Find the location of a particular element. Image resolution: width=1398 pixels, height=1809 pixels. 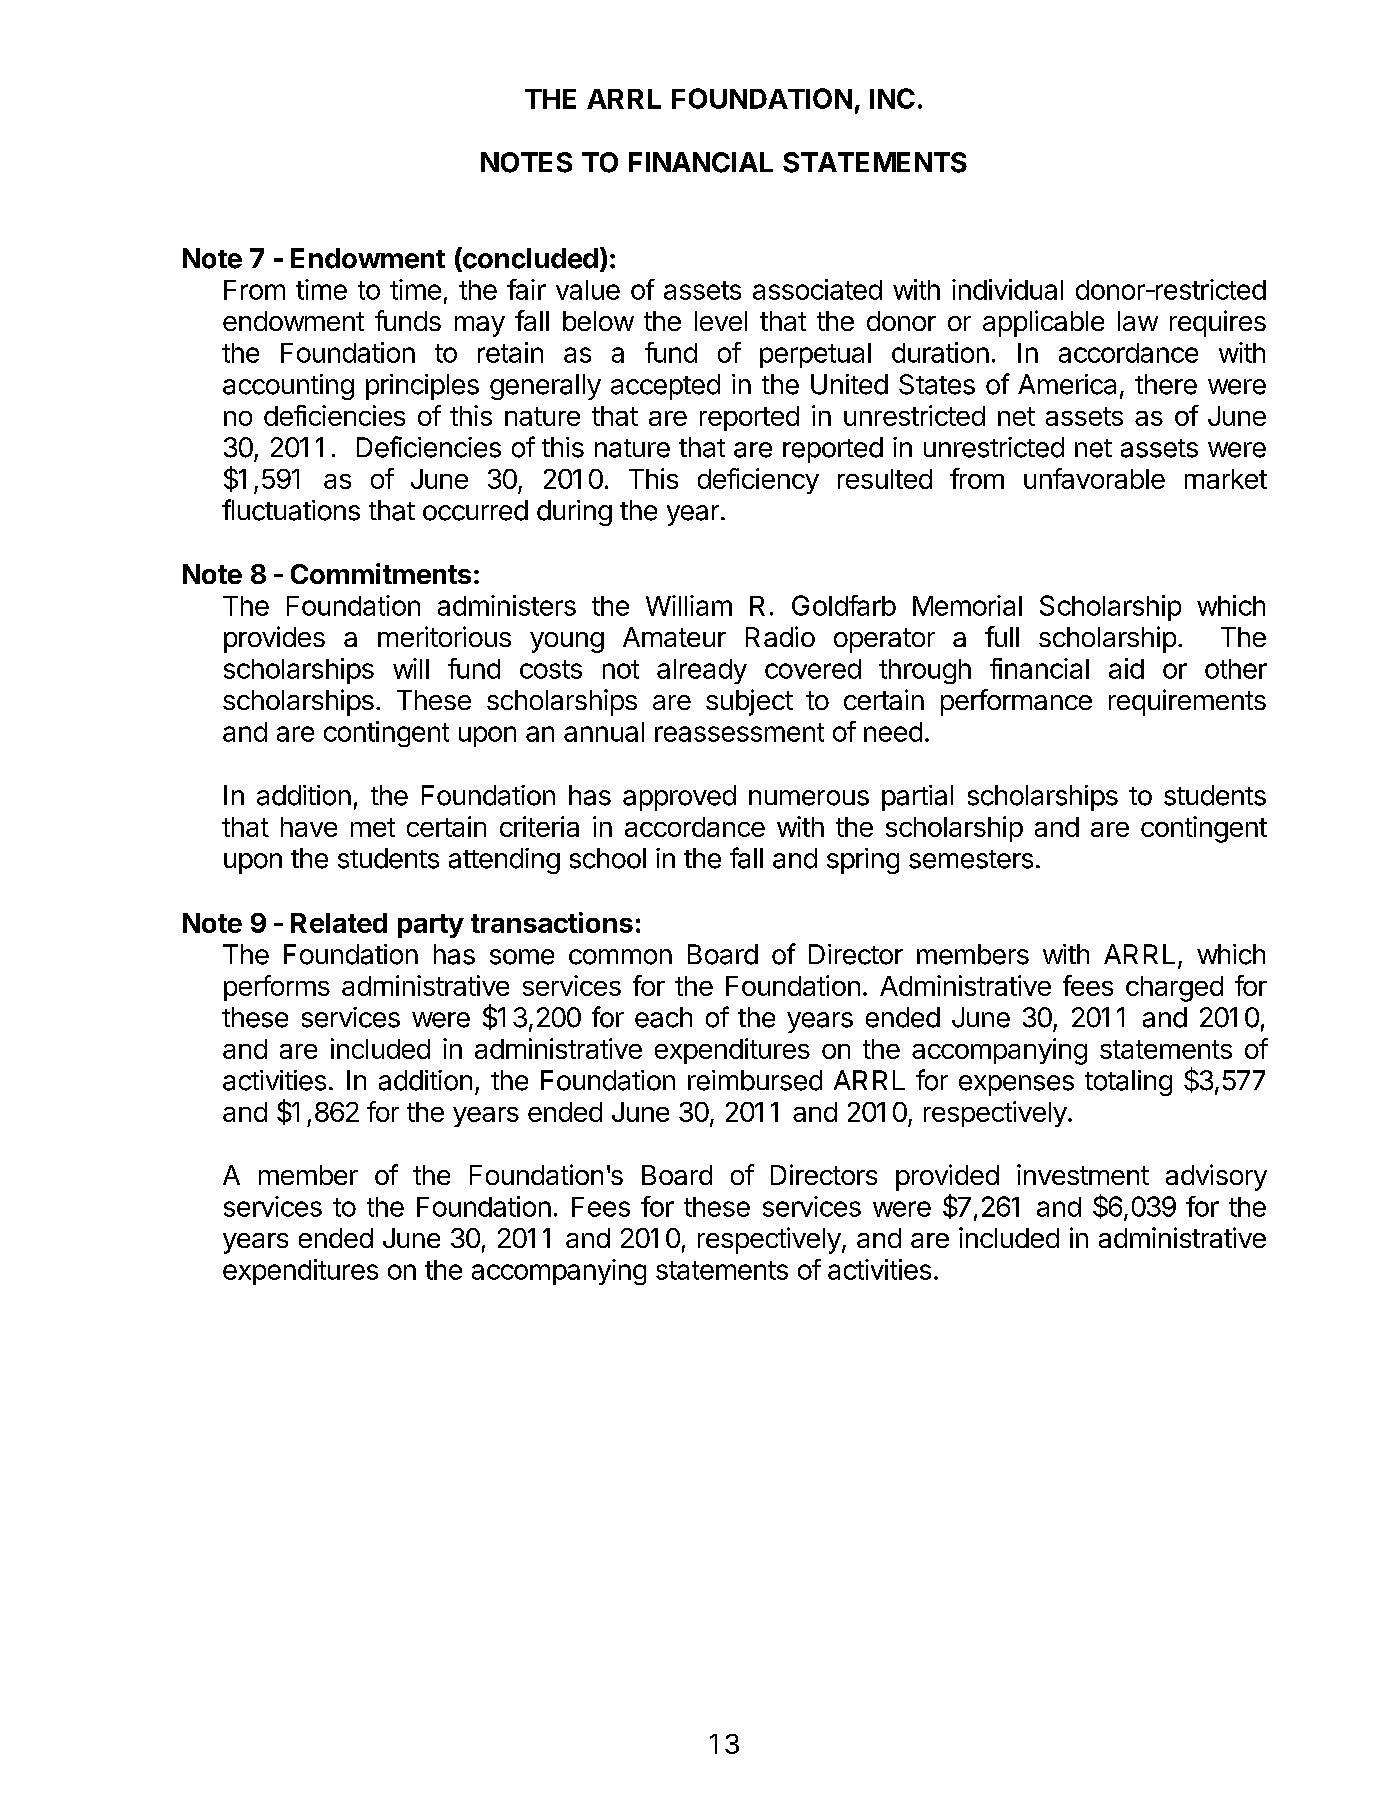

charged is located at coordinates (1174, 989).
